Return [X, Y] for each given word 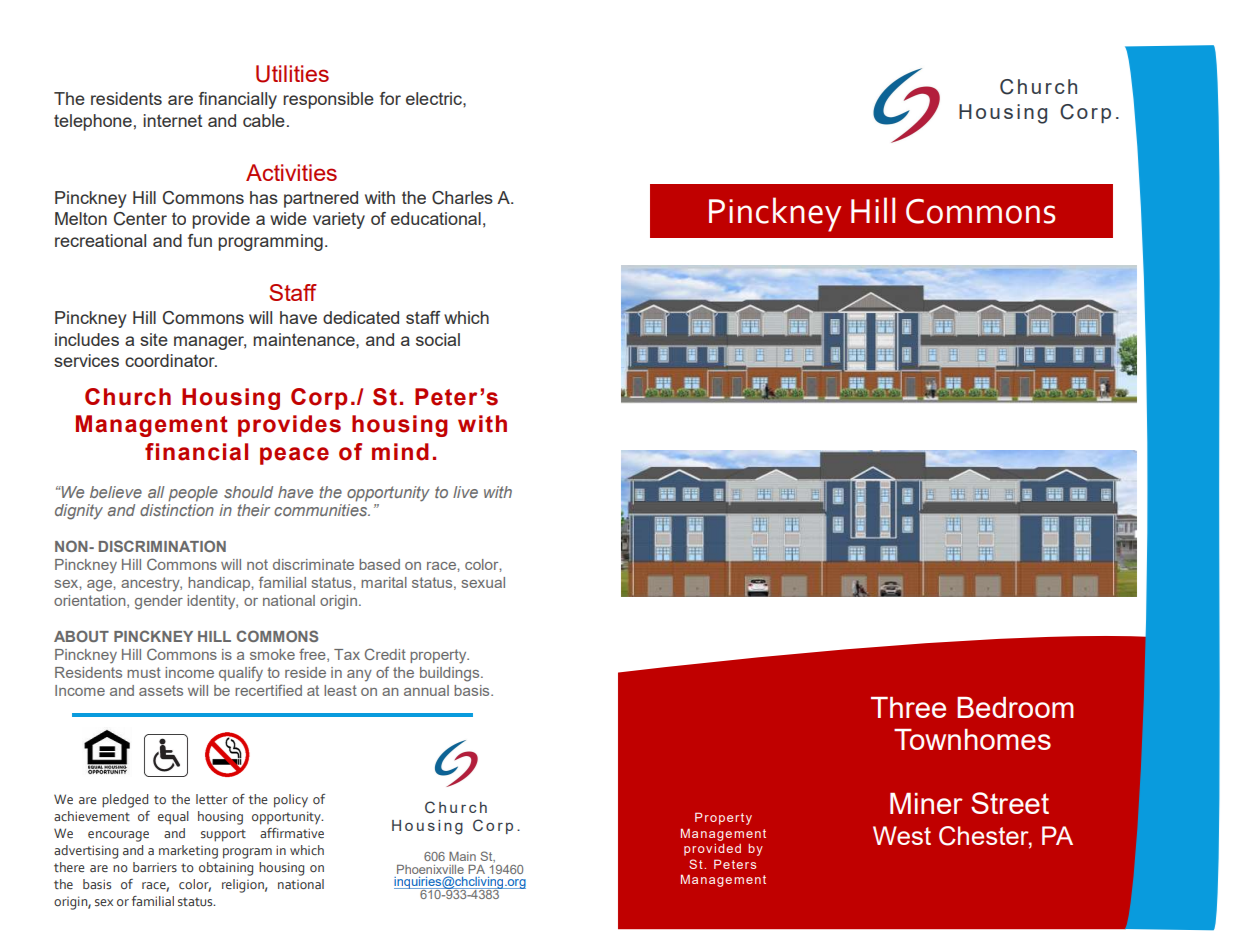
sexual [483, 582]
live [465, 492]
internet [172, 120]
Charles [462, 198]
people [193, 494]
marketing [188, 852]
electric [435, 98]
